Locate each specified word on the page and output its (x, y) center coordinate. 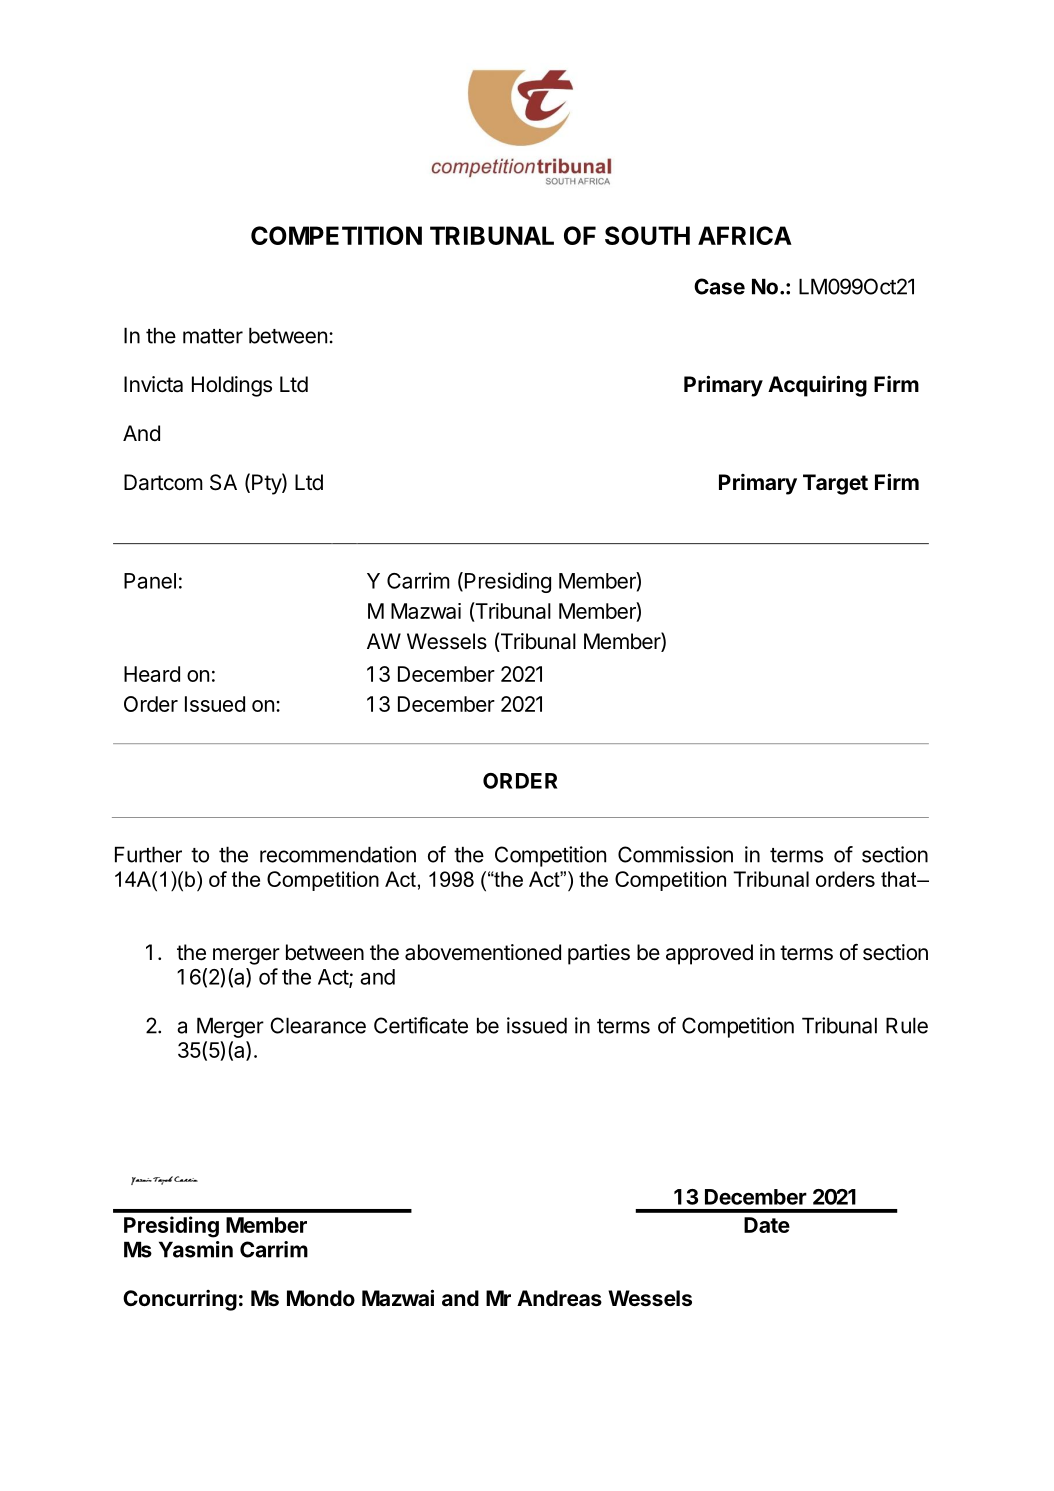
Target (835, 484)
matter (213, 336)
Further (148, 854)
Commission (675, 854)
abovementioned (483, 952)
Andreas (559, 1298)
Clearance (318, 1025)
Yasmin (196, 1249)
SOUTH (647, 235)
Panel (150, 581)
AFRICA (745, 235)
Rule (907, 1025)
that (900, 879)
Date (767, 1225)
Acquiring (817, 386)
